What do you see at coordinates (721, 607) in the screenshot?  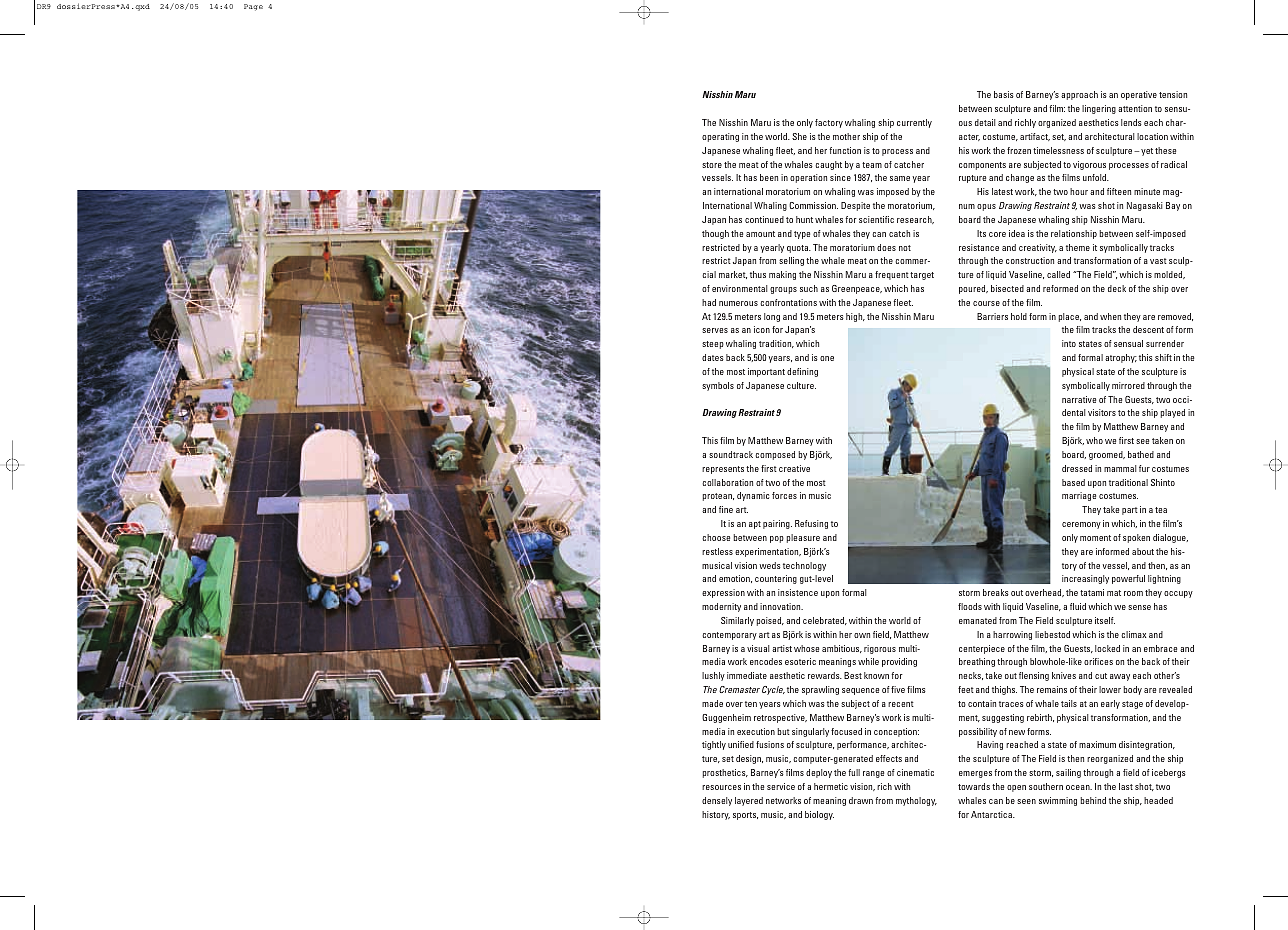 I see `modernity` at bounding box center [721, 607].
